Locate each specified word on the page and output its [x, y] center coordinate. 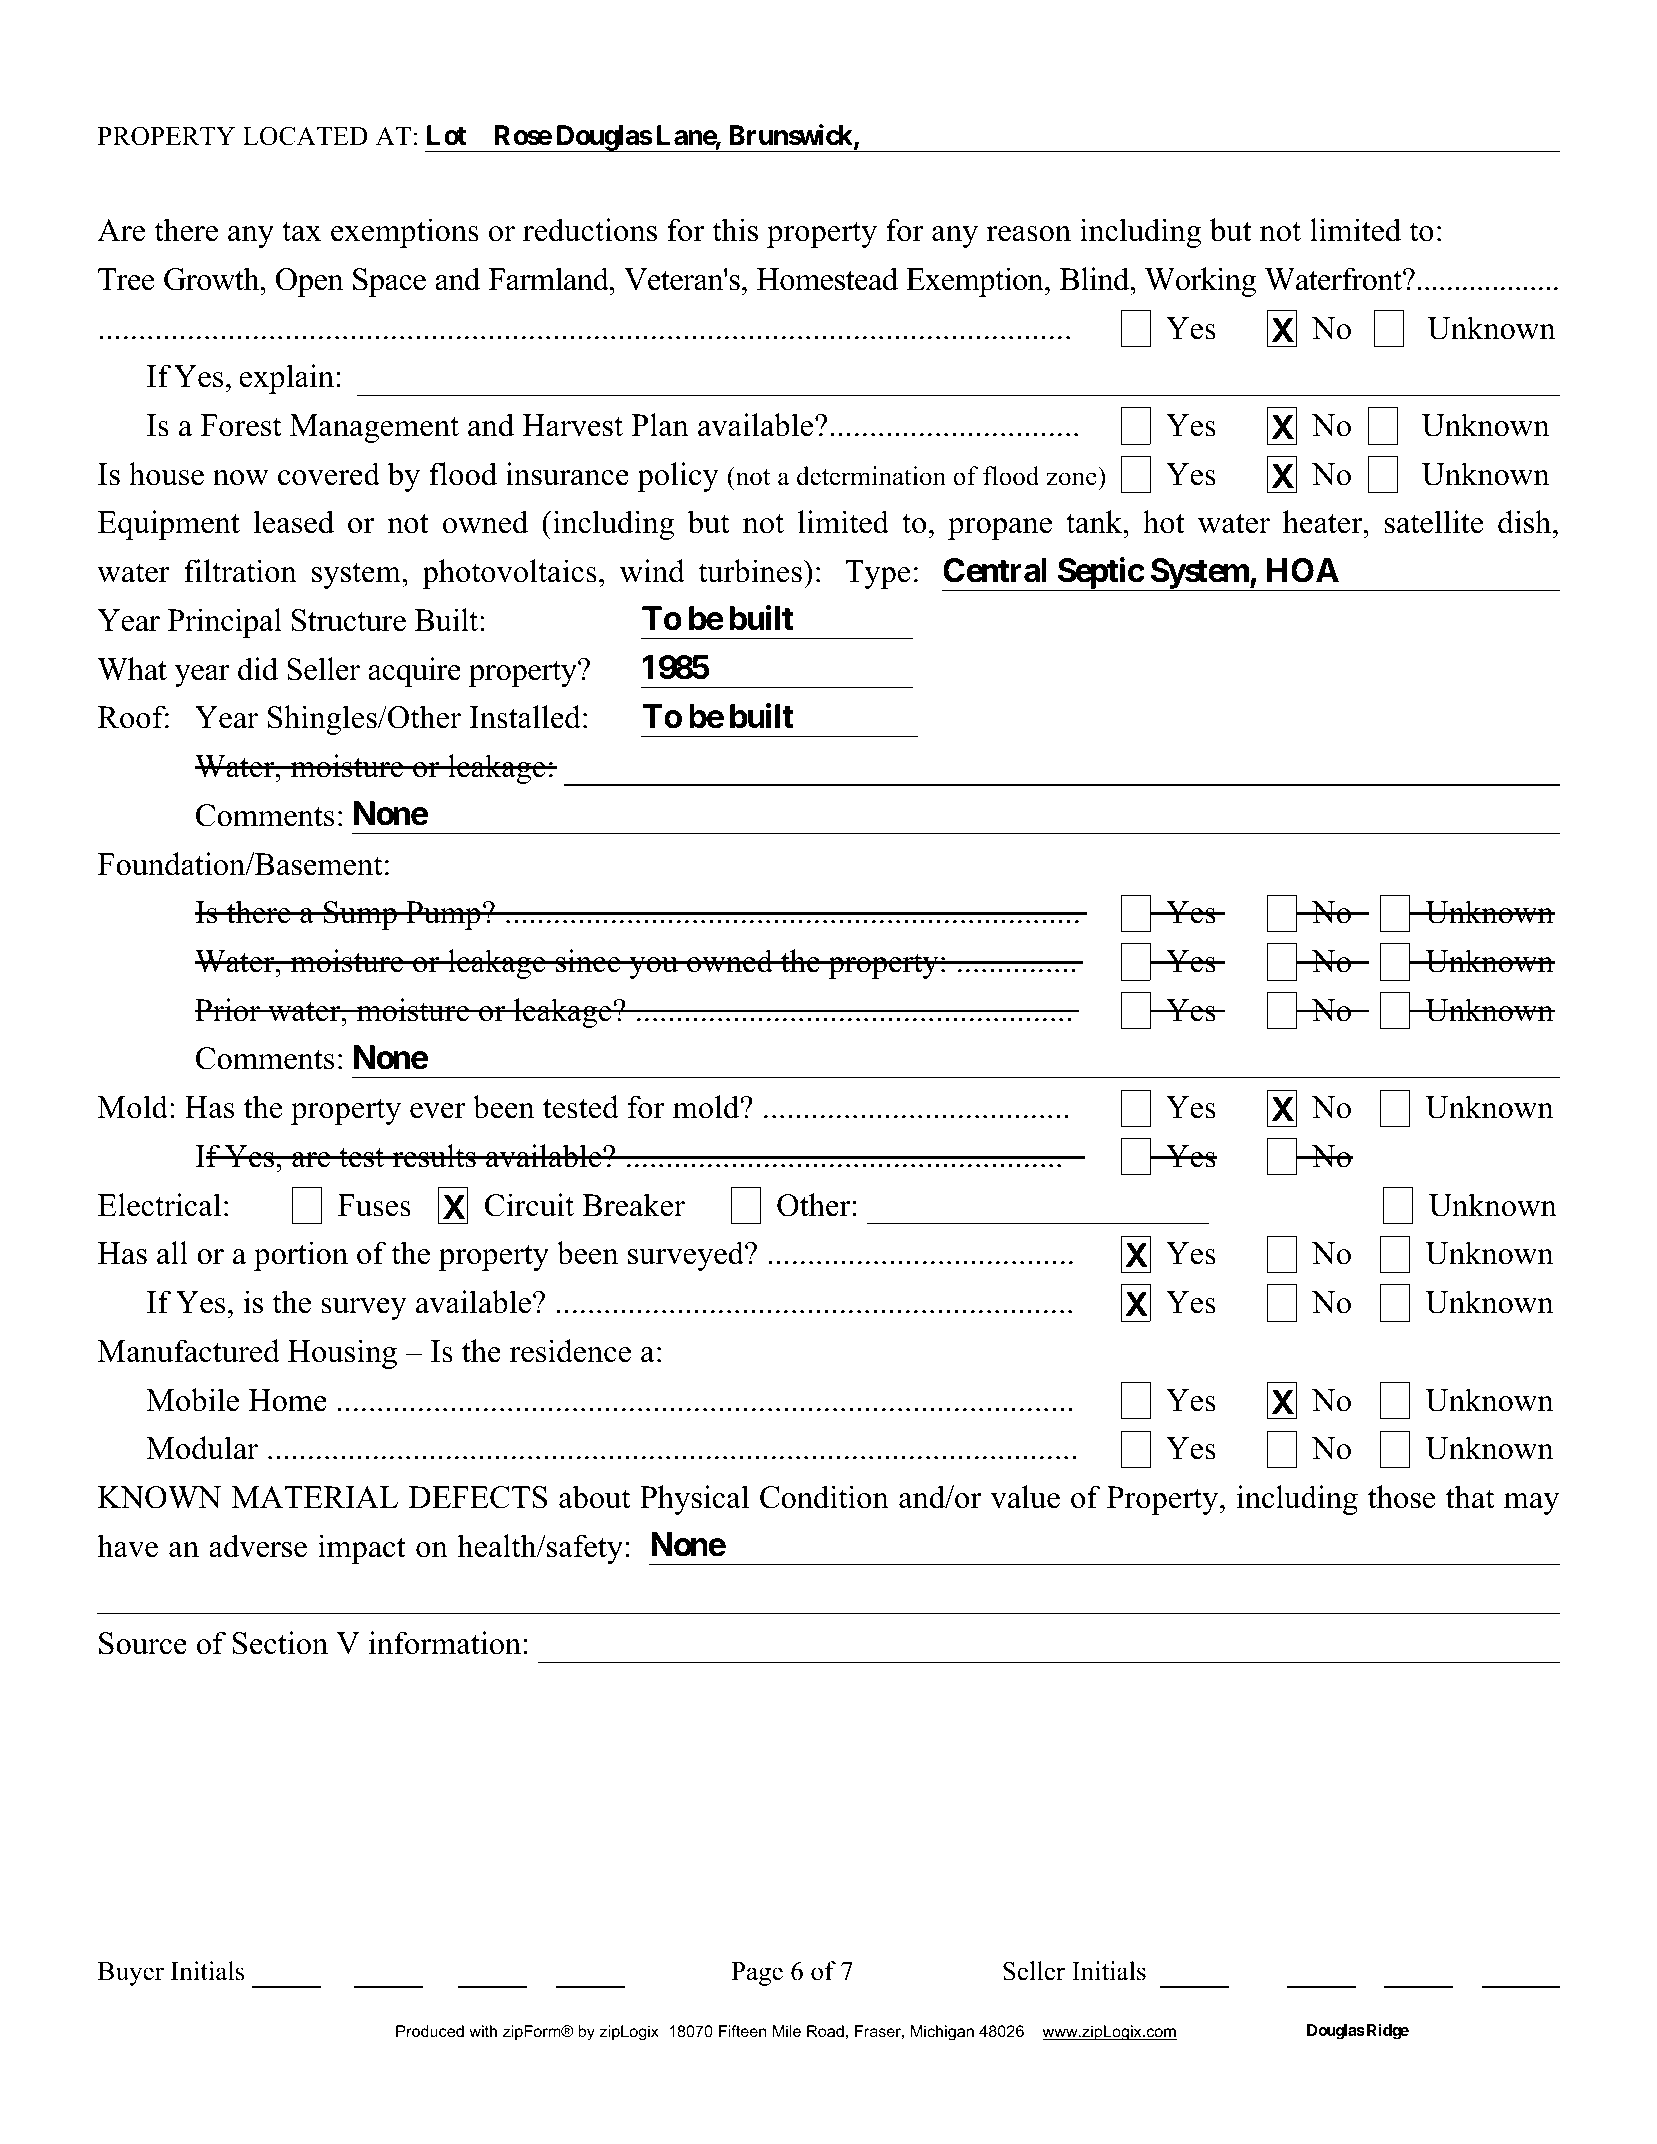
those [1402, 1497]
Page [757, 1974]
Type [878, 574]
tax [302, 232]
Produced [430, 2031]
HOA [1303, 570]
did [258, 669]
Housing [342, 1354]
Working [1200, 282]
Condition [824, 1497]
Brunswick [792, 136]
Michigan [942, 2033]
